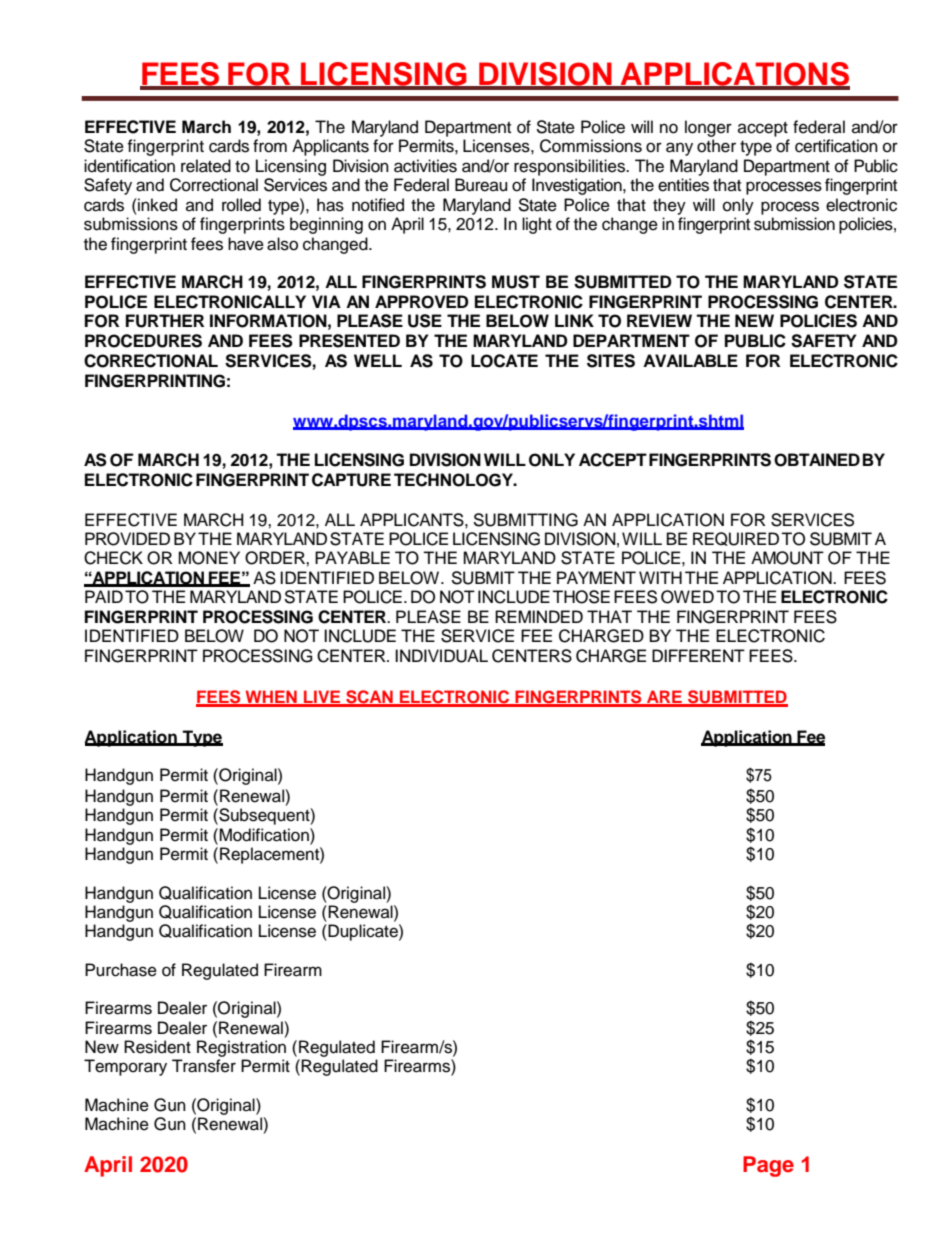 This screenshot has width=952, height=1233. What do you see at coordinates (787, 558) in the screenshot?
I see `AMOUNT` at bounding box center [787, 558].
